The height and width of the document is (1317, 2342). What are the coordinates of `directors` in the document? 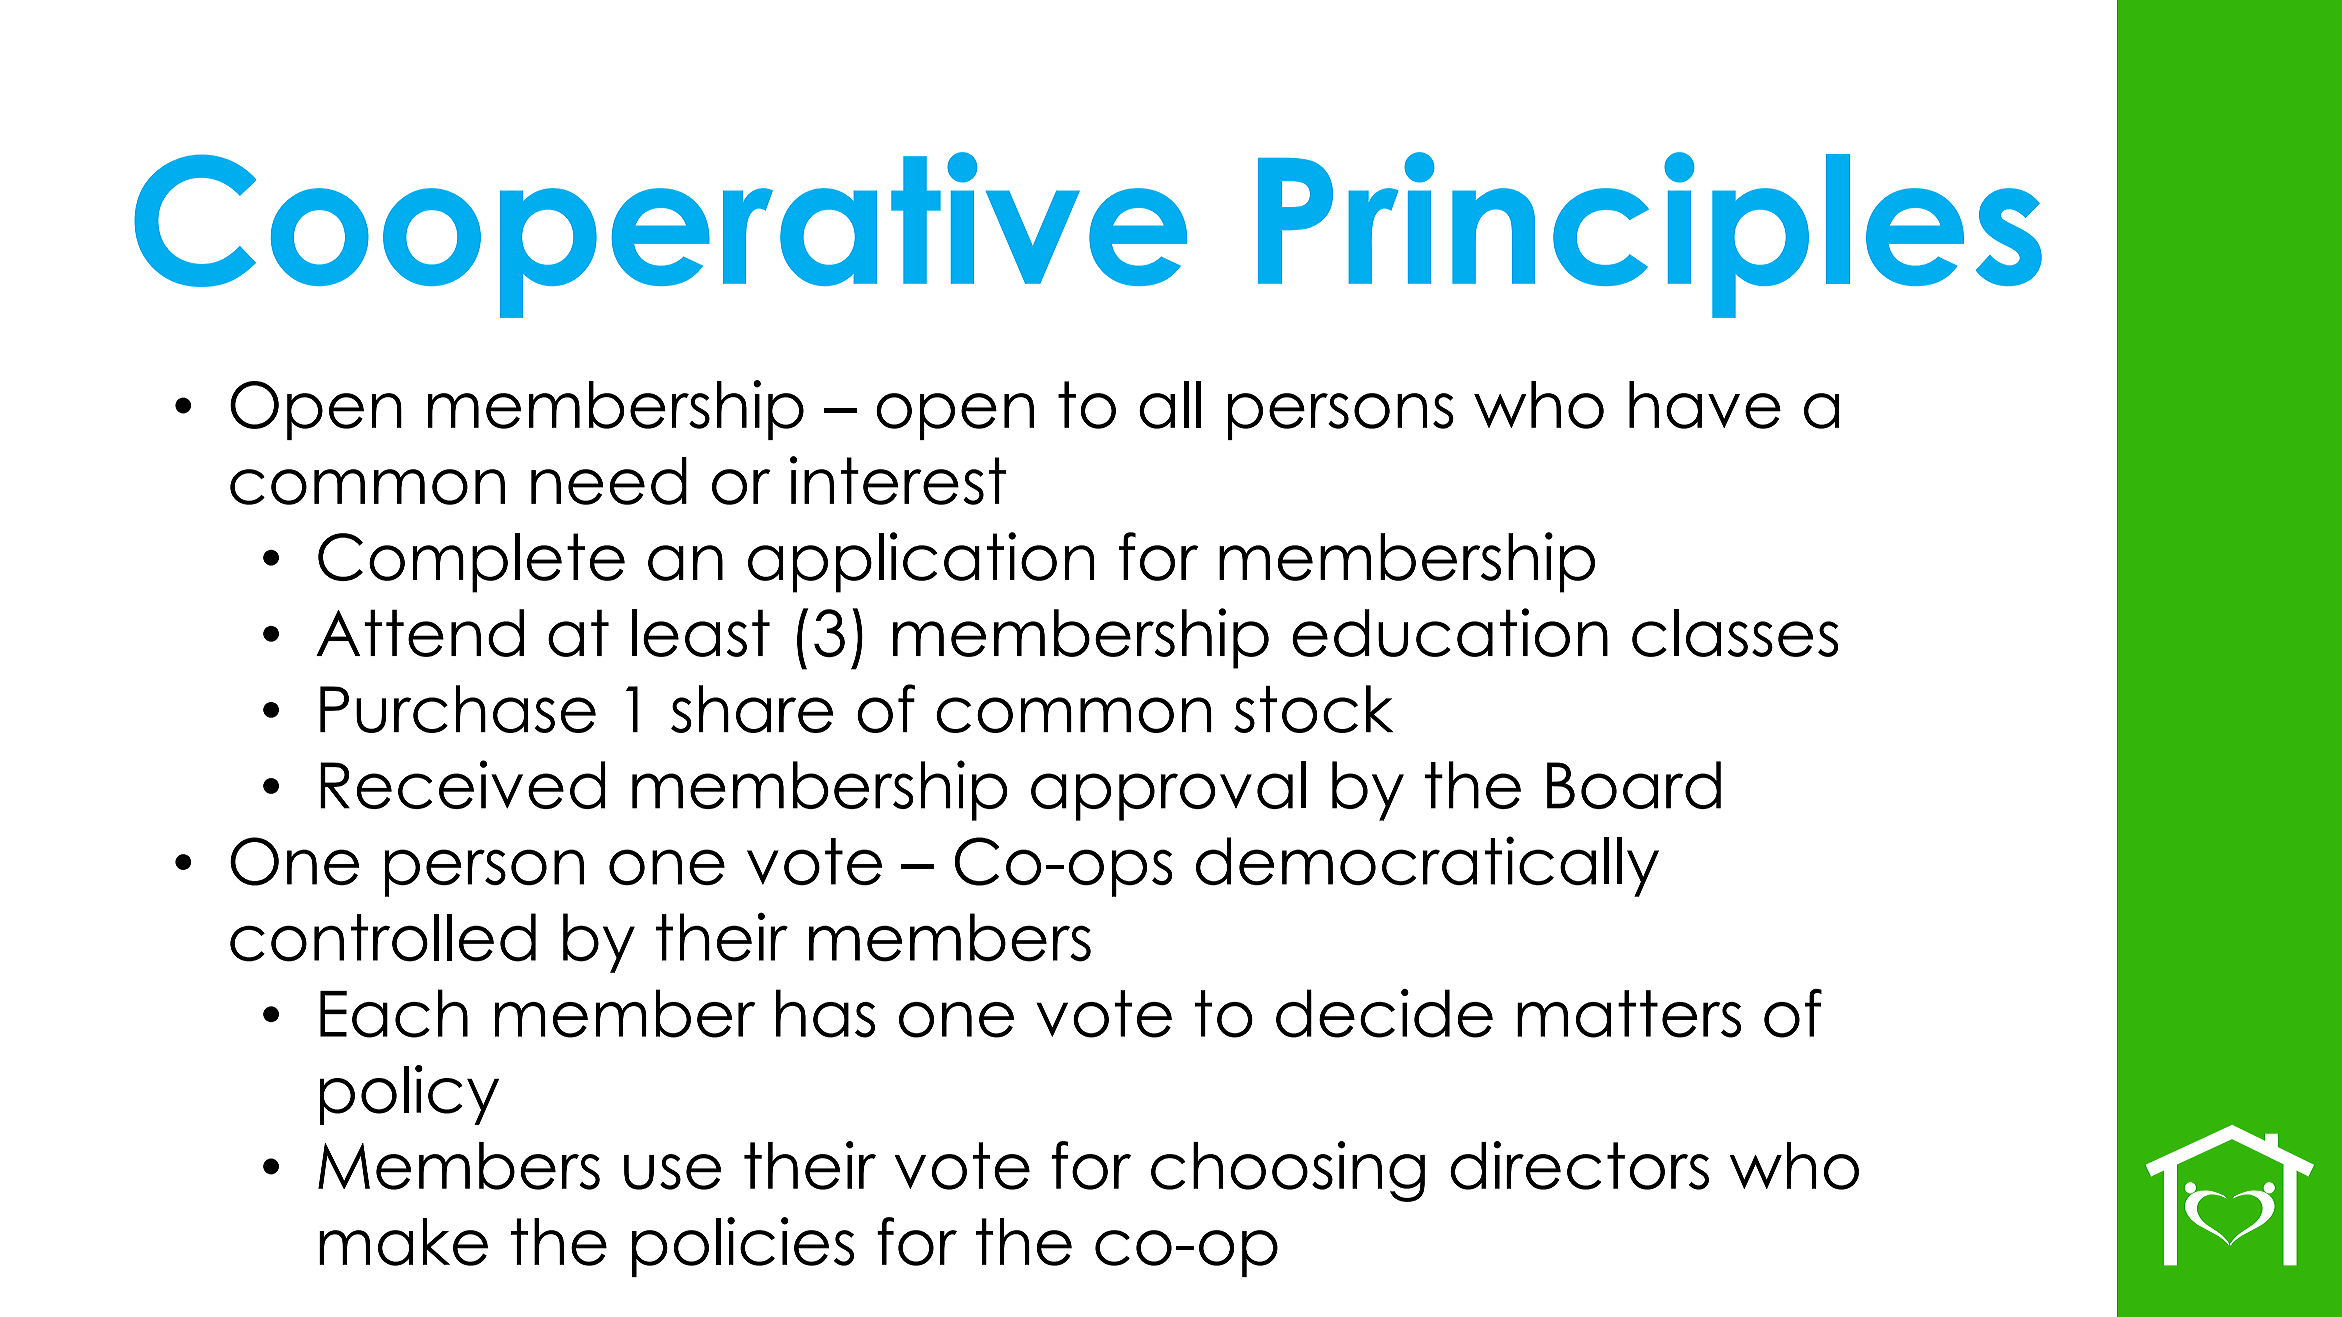 It's located at (1579, 1165).
